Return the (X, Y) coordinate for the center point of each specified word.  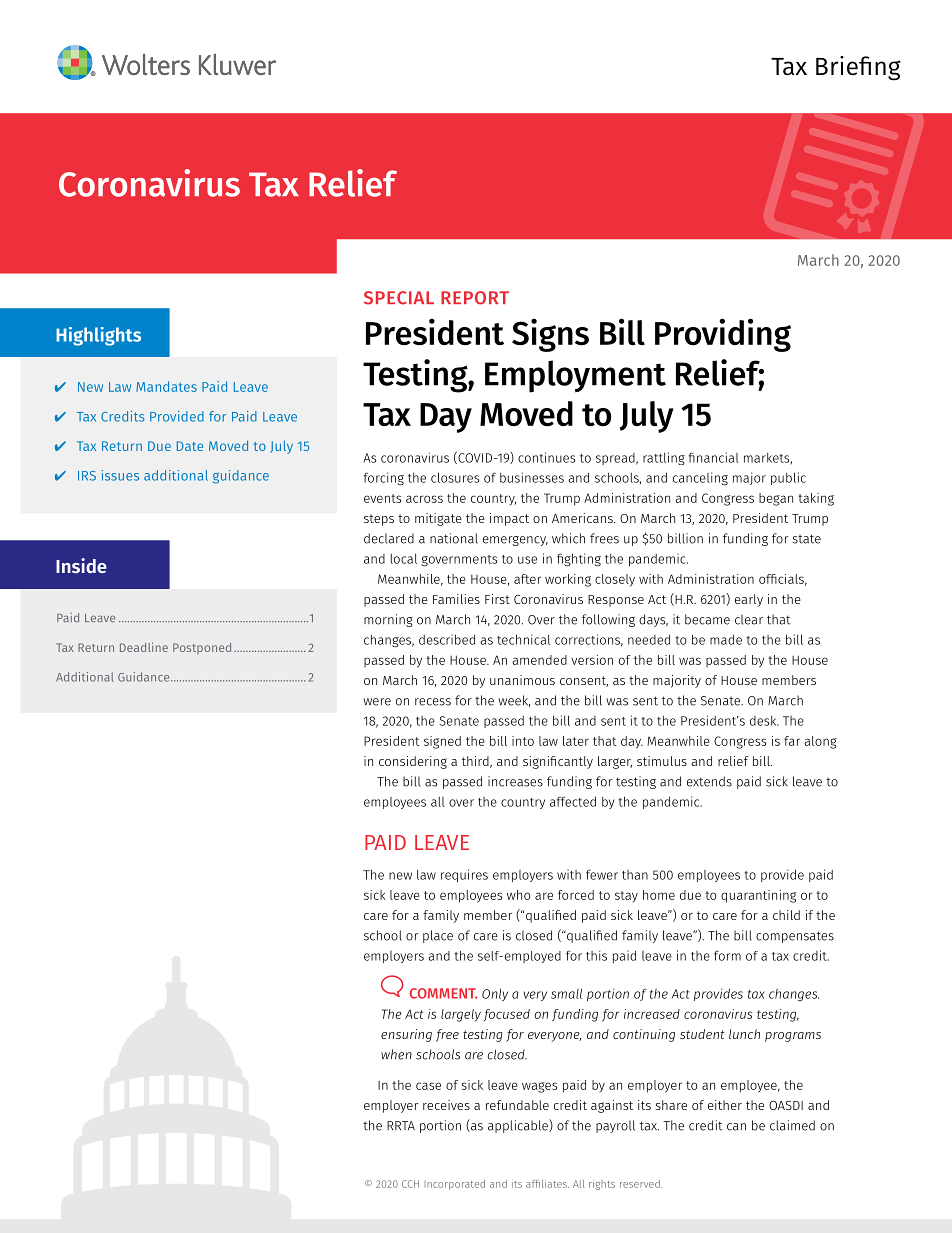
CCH (410, 1184)
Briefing (858, 68)
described (447, 639)
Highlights (98, 336)
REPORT (475, 298)
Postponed (202, 648)
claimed (792, 1125)
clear (749, 619)
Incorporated (455, 1185)
